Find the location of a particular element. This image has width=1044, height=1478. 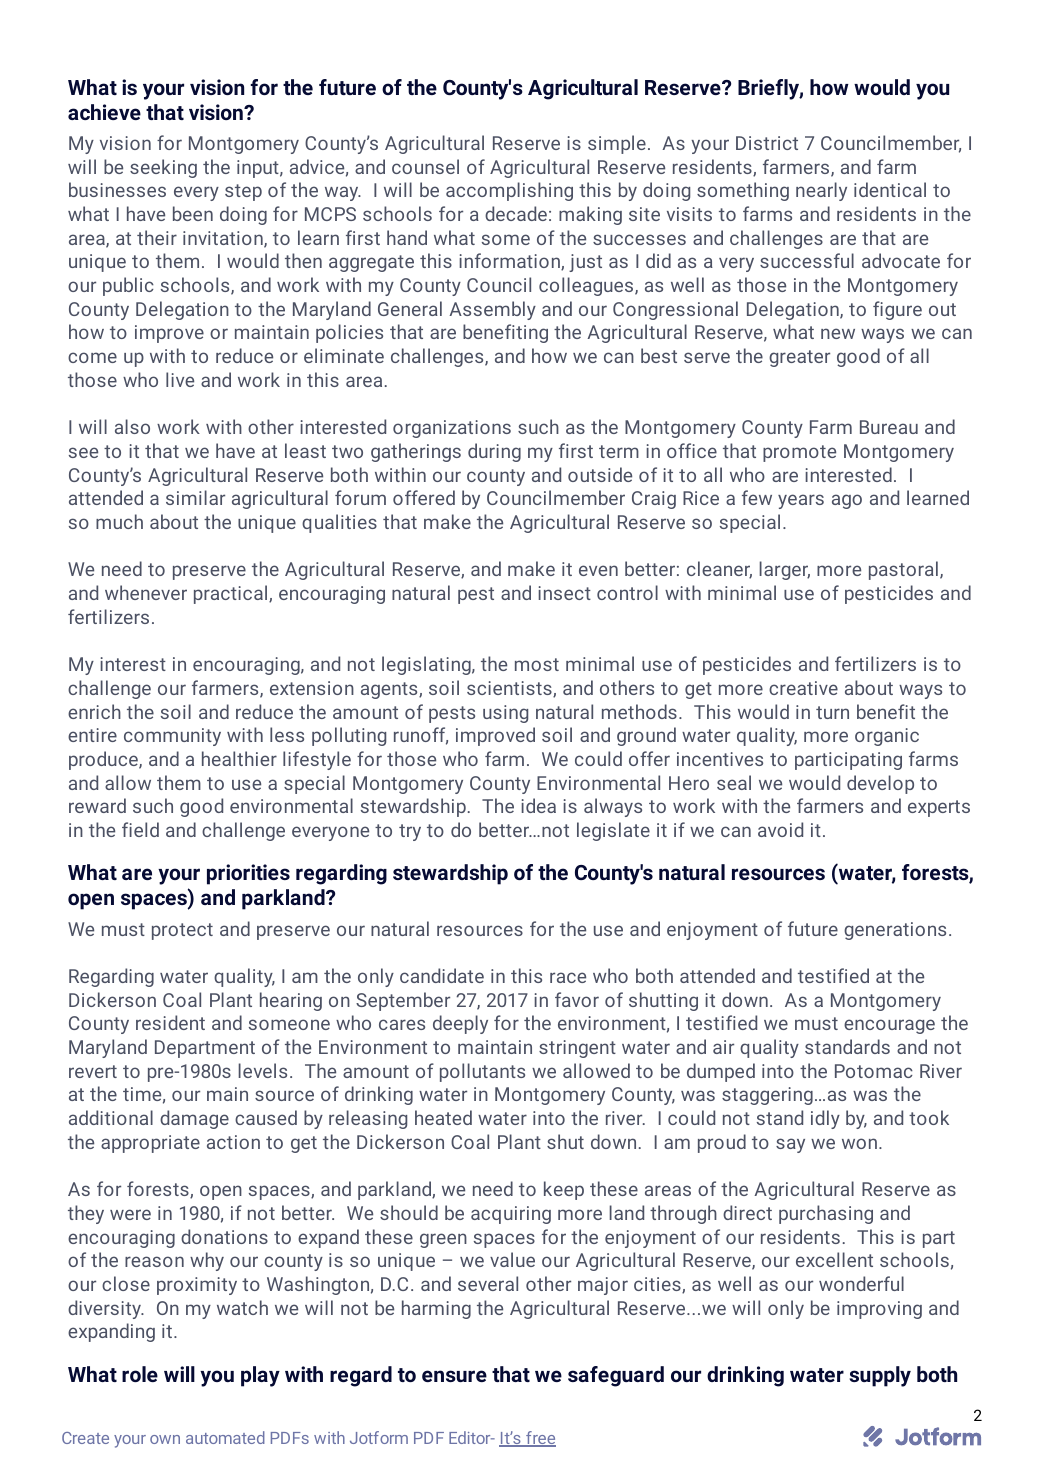

damage is located at coordinates (194, 1119).
